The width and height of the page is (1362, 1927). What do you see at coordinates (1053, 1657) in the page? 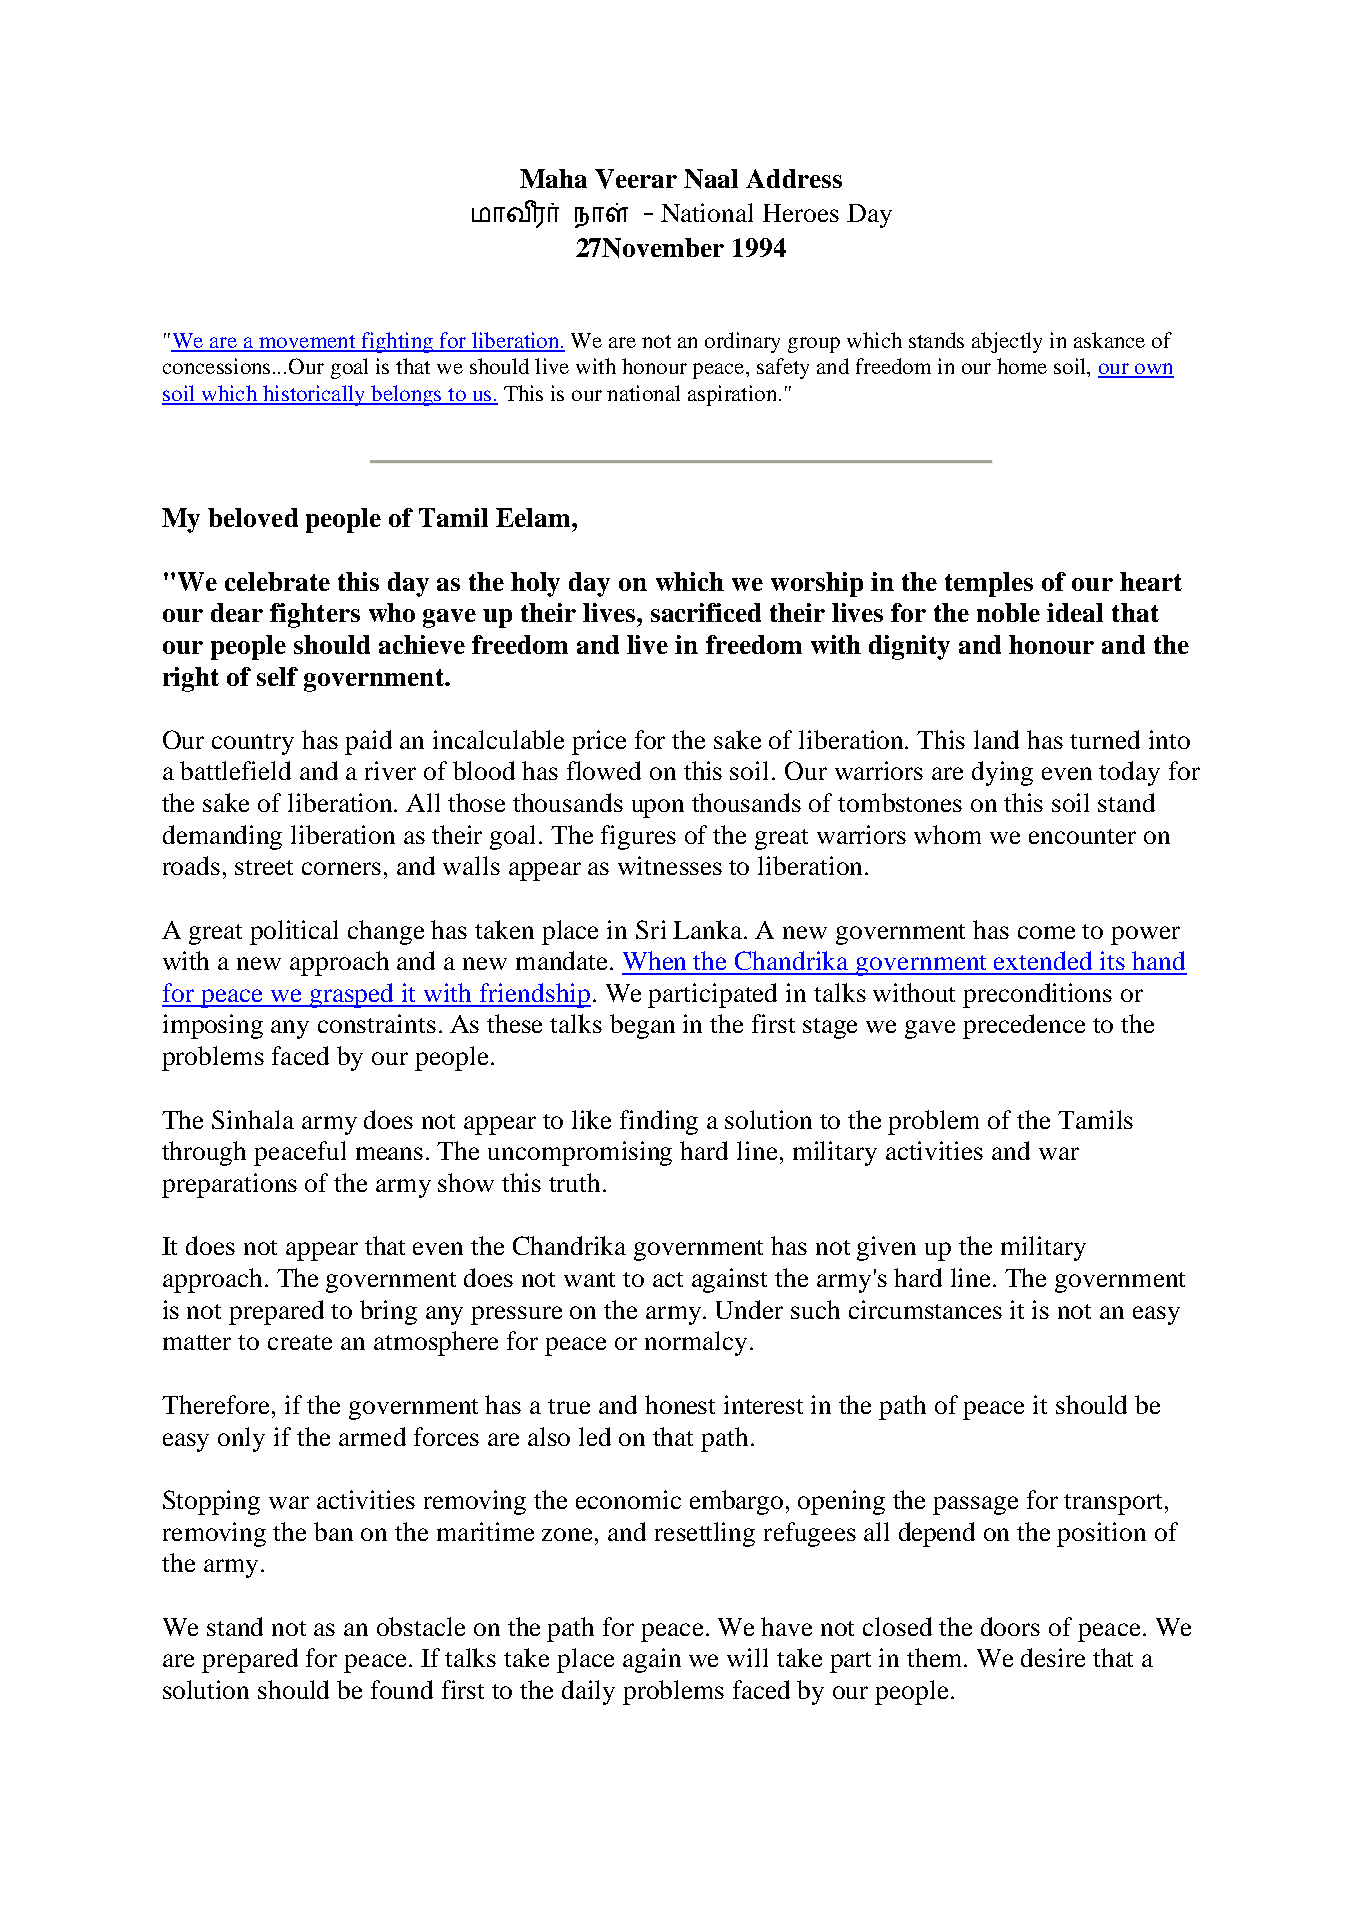
I see `desire` at bounding box center [1053, 1657].
